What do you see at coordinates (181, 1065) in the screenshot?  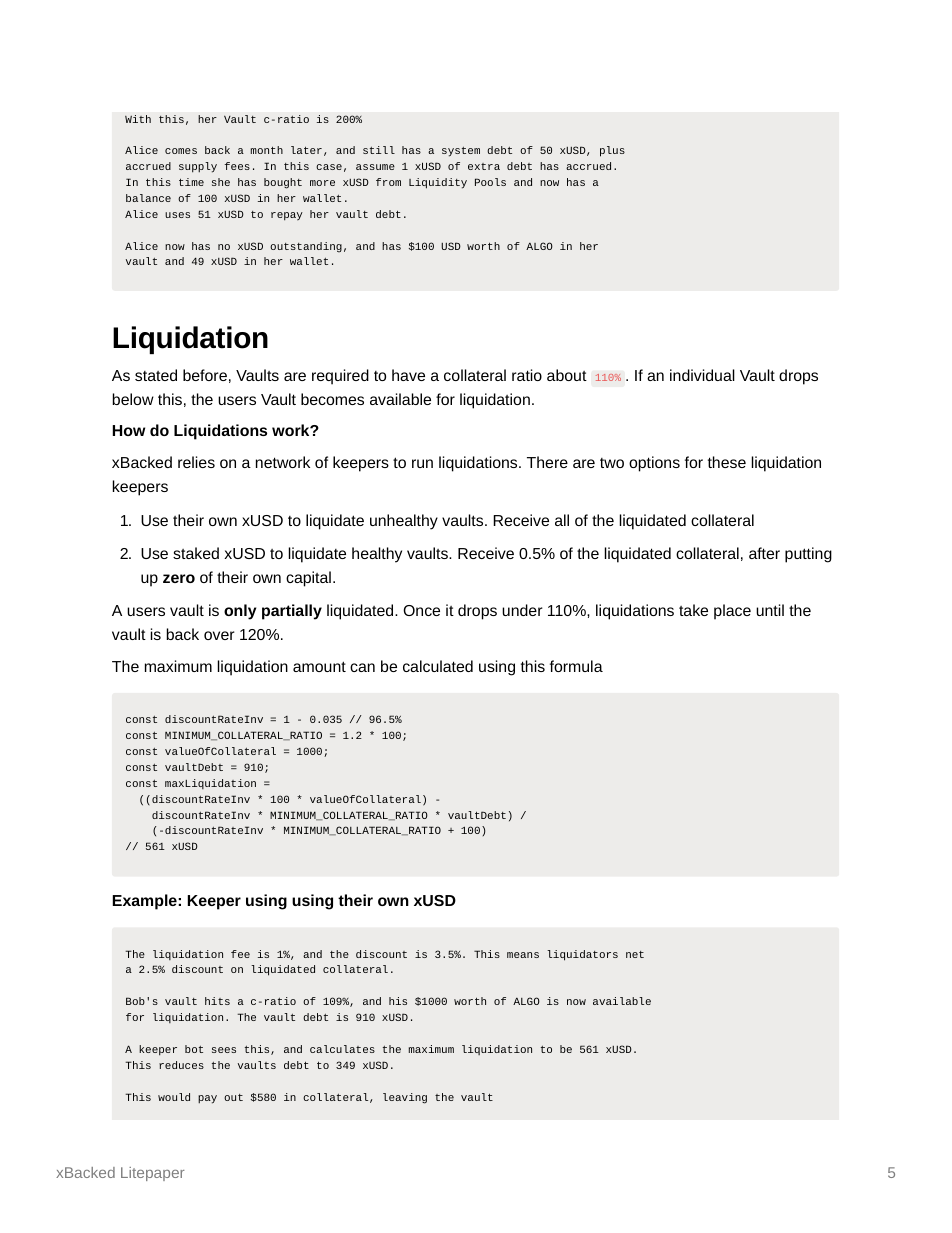 I see `reduces` at bounding box center [181, 1065].
